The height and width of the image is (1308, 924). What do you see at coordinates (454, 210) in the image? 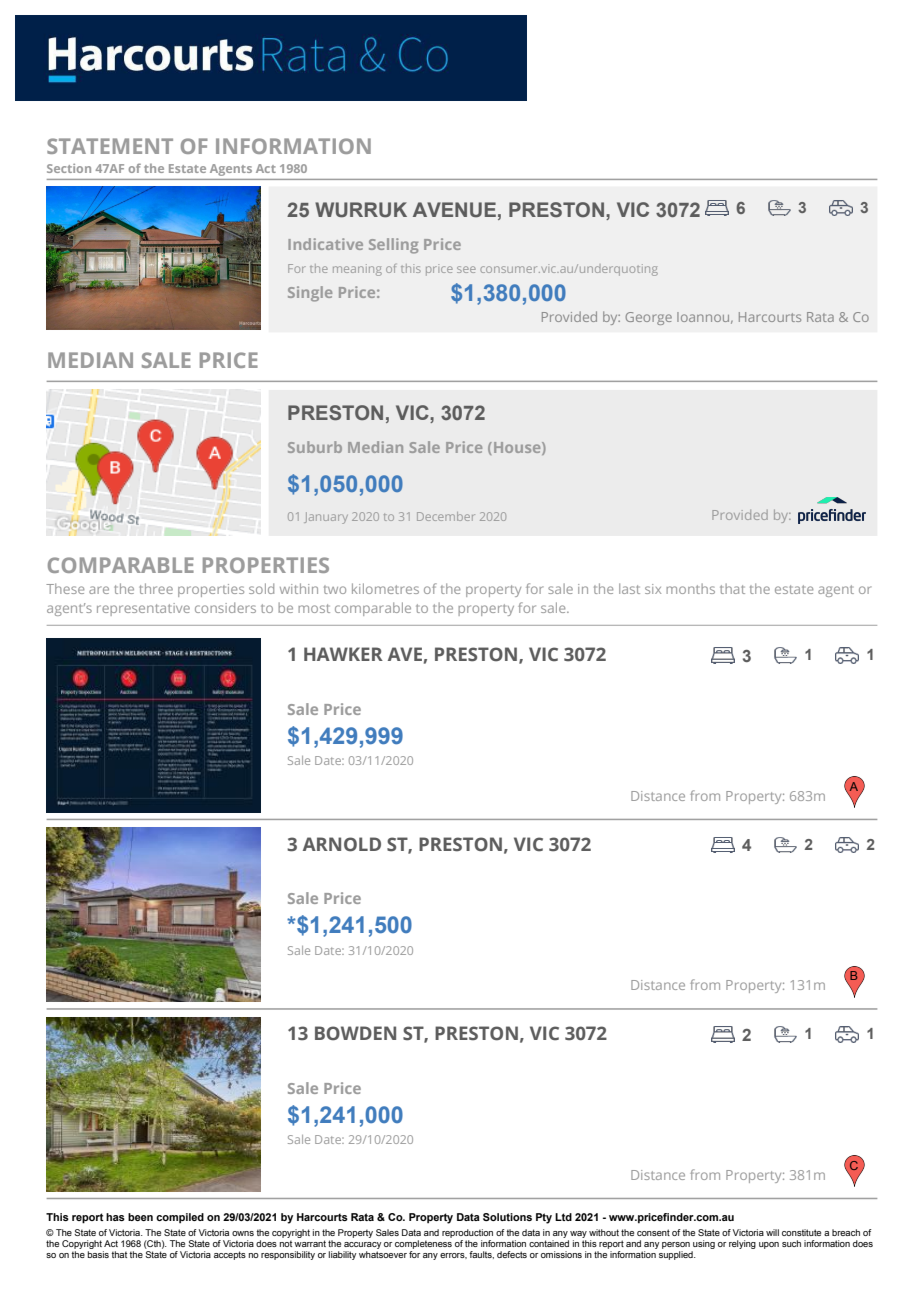
I see `AVENUE` at bounding box center [454, 210].
